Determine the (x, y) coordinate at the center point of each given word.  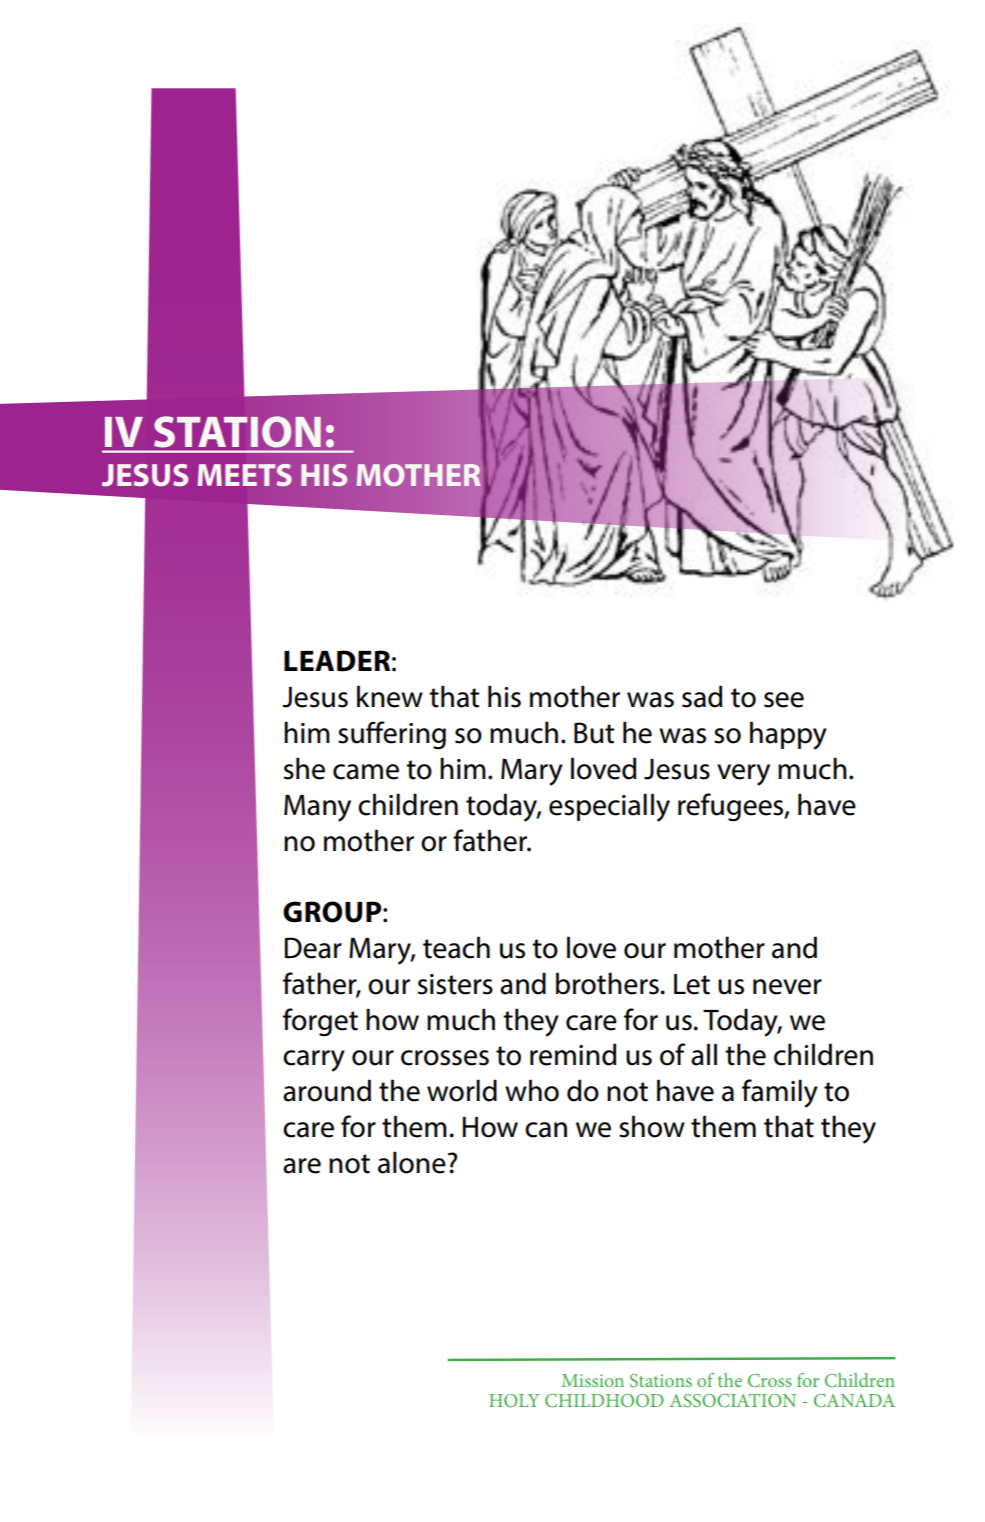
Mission (592, 1380)
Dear (313, 948)
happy (788, 735)
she (304, 768)
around (327, 1090)
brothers (608, 983)
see (784, 700)
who (532, 1090)
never (787, 987)
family (780, 1093)
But (594, 733)
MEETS (245, 475)
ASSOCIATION (732, 1400)
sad (702, 696)
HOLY (514, 1400)
